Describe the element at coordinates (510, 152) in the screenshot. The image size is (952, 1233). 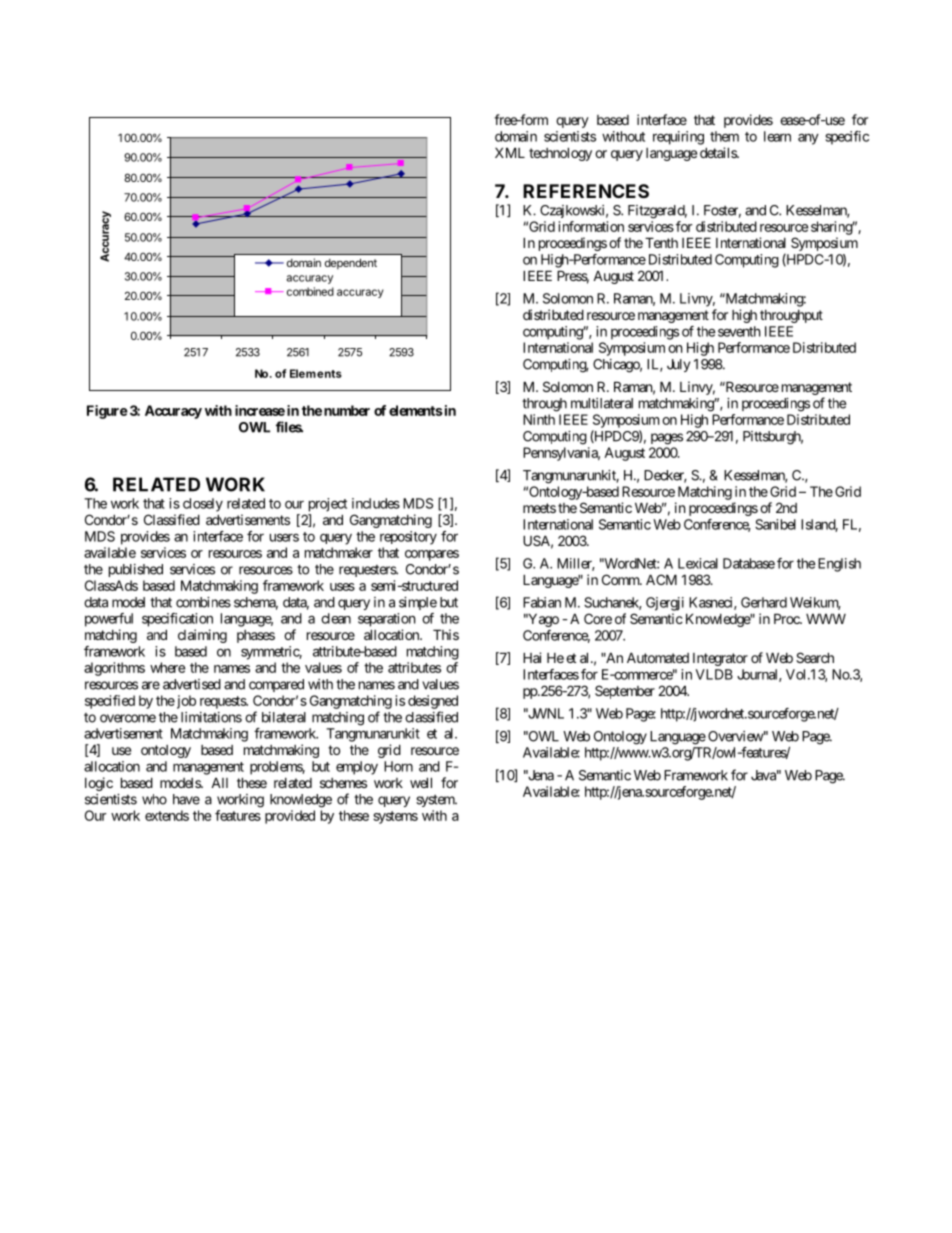
I see `XML` at that location.
